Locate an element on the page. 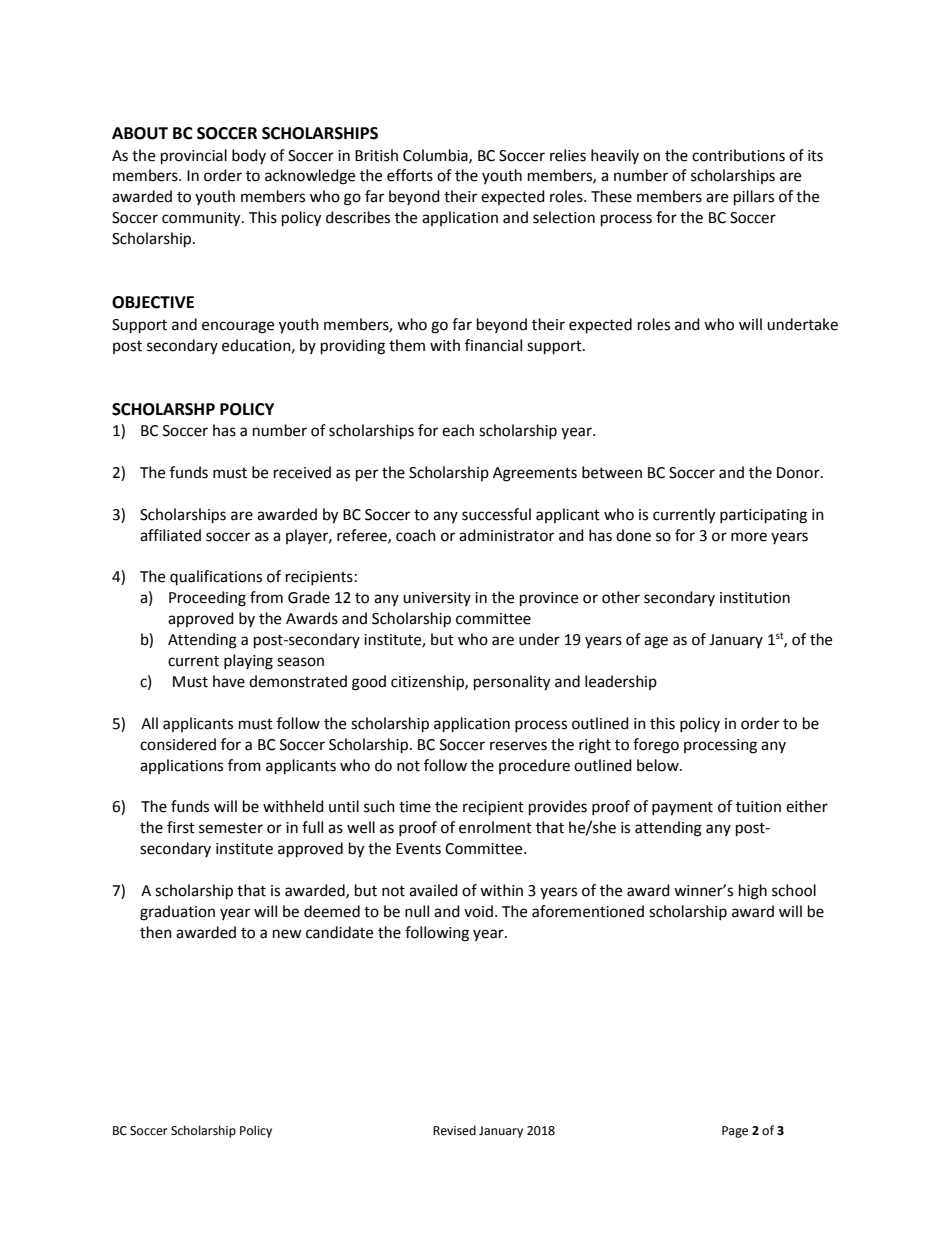 This page has width=952, height=1233. university is located at coordinates (437, 599).
